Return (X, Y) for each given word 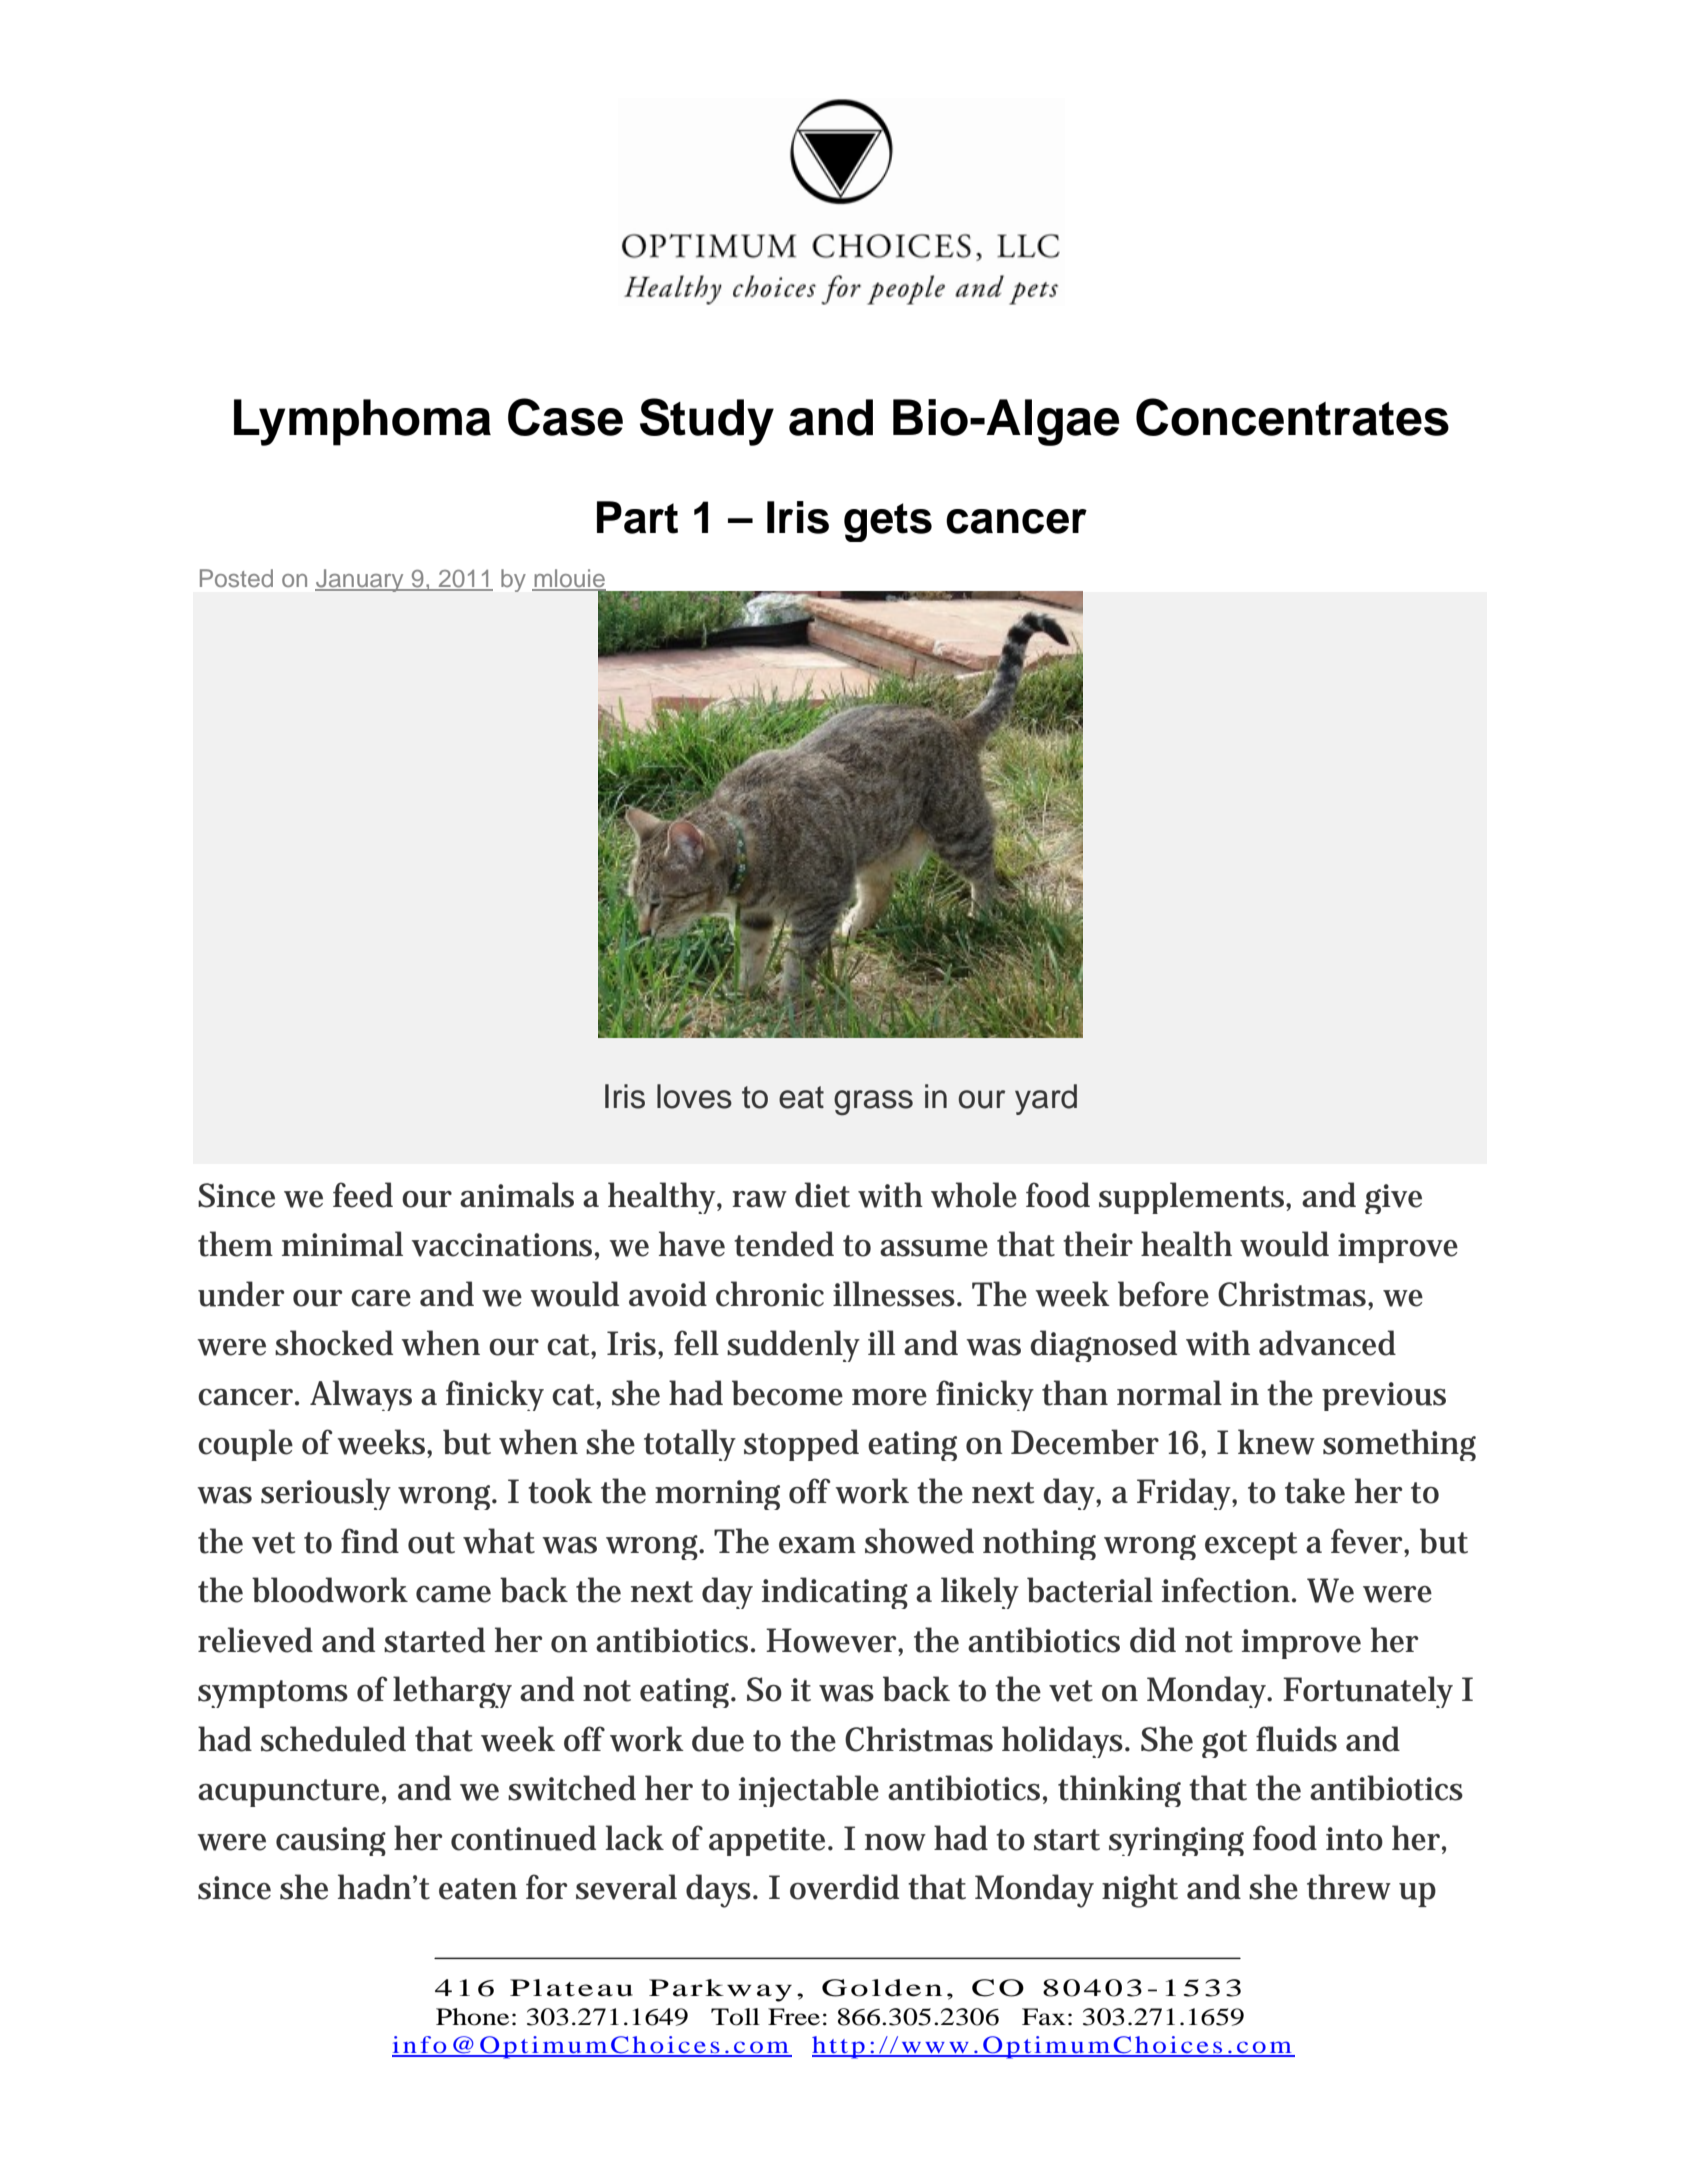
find (370, 1541)
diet (822, 1195)
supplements (1193, 1198)
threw (1349, 1887)
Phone (472, 2017)
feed (363, 1195)
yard (1046, 1099)
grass (873, 1103)
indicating (835, 1593)
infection (1227, 1590)
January (360, 580)
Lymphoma (362, 422)
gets (888, 522)
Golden (882, 1988)
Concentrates (1292, 417)
